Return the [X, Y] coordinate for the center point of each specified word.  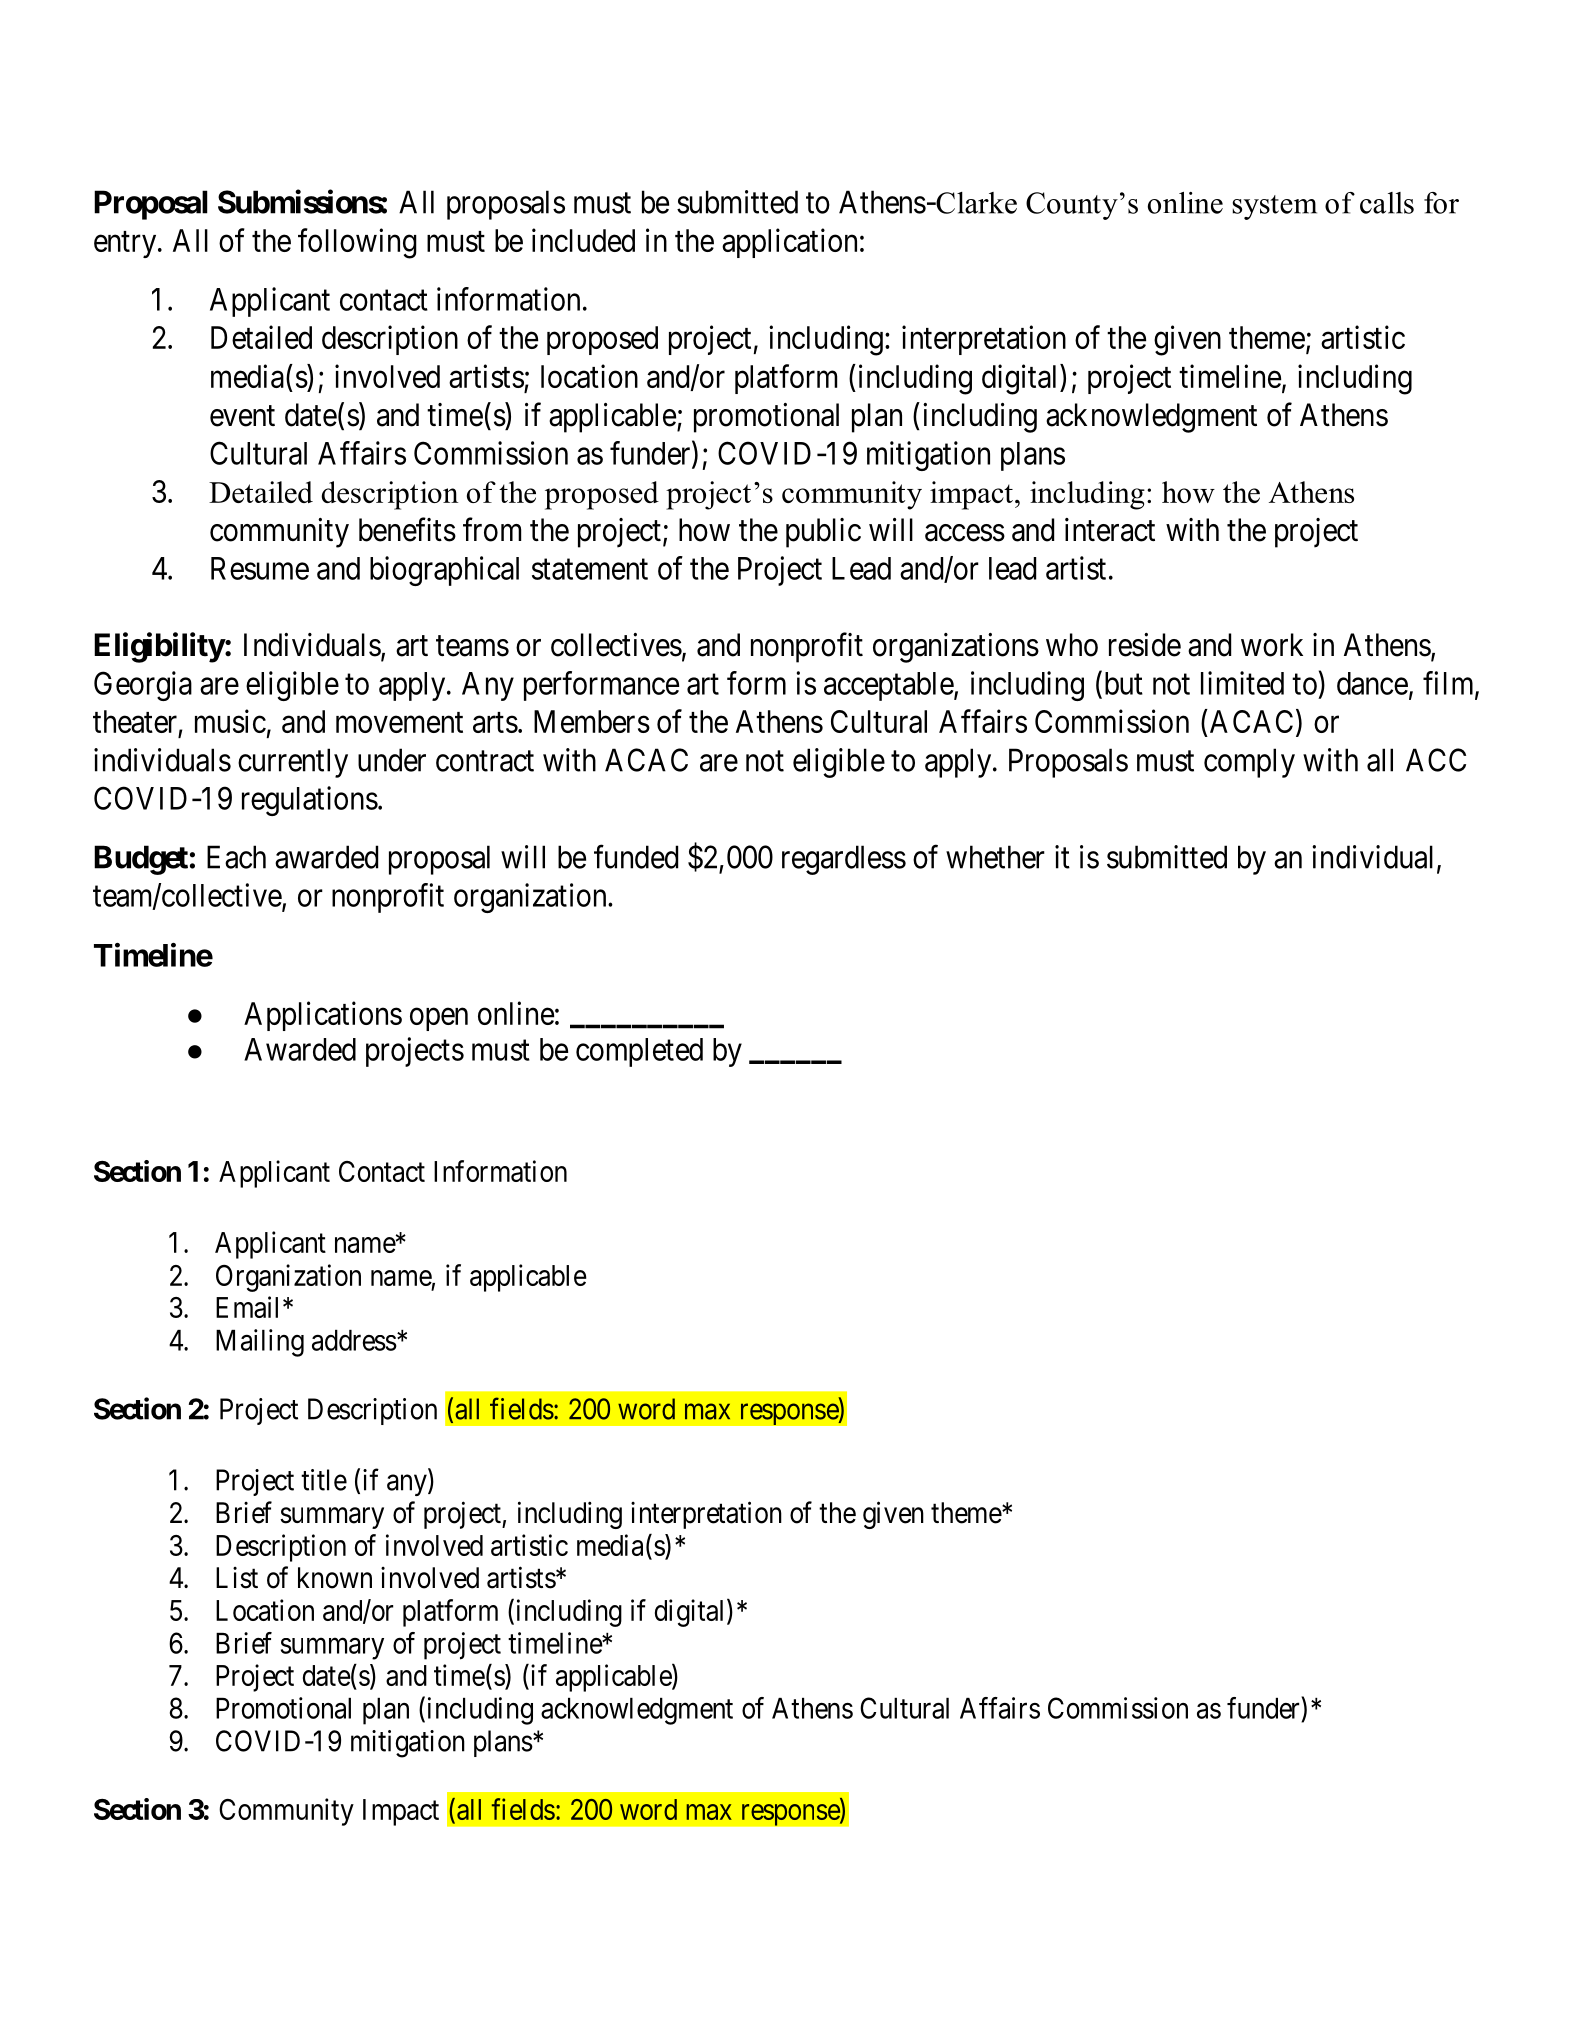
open [439, 1019]
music [230, 721]
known [335, 1578]
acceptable [889, 686]
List [237, 1578]
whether [995, 857]
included [583, 240]
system [1275, 207]
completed [639, 1052]
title [324, 1480]
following [357, 243]
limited [1242, 683]
